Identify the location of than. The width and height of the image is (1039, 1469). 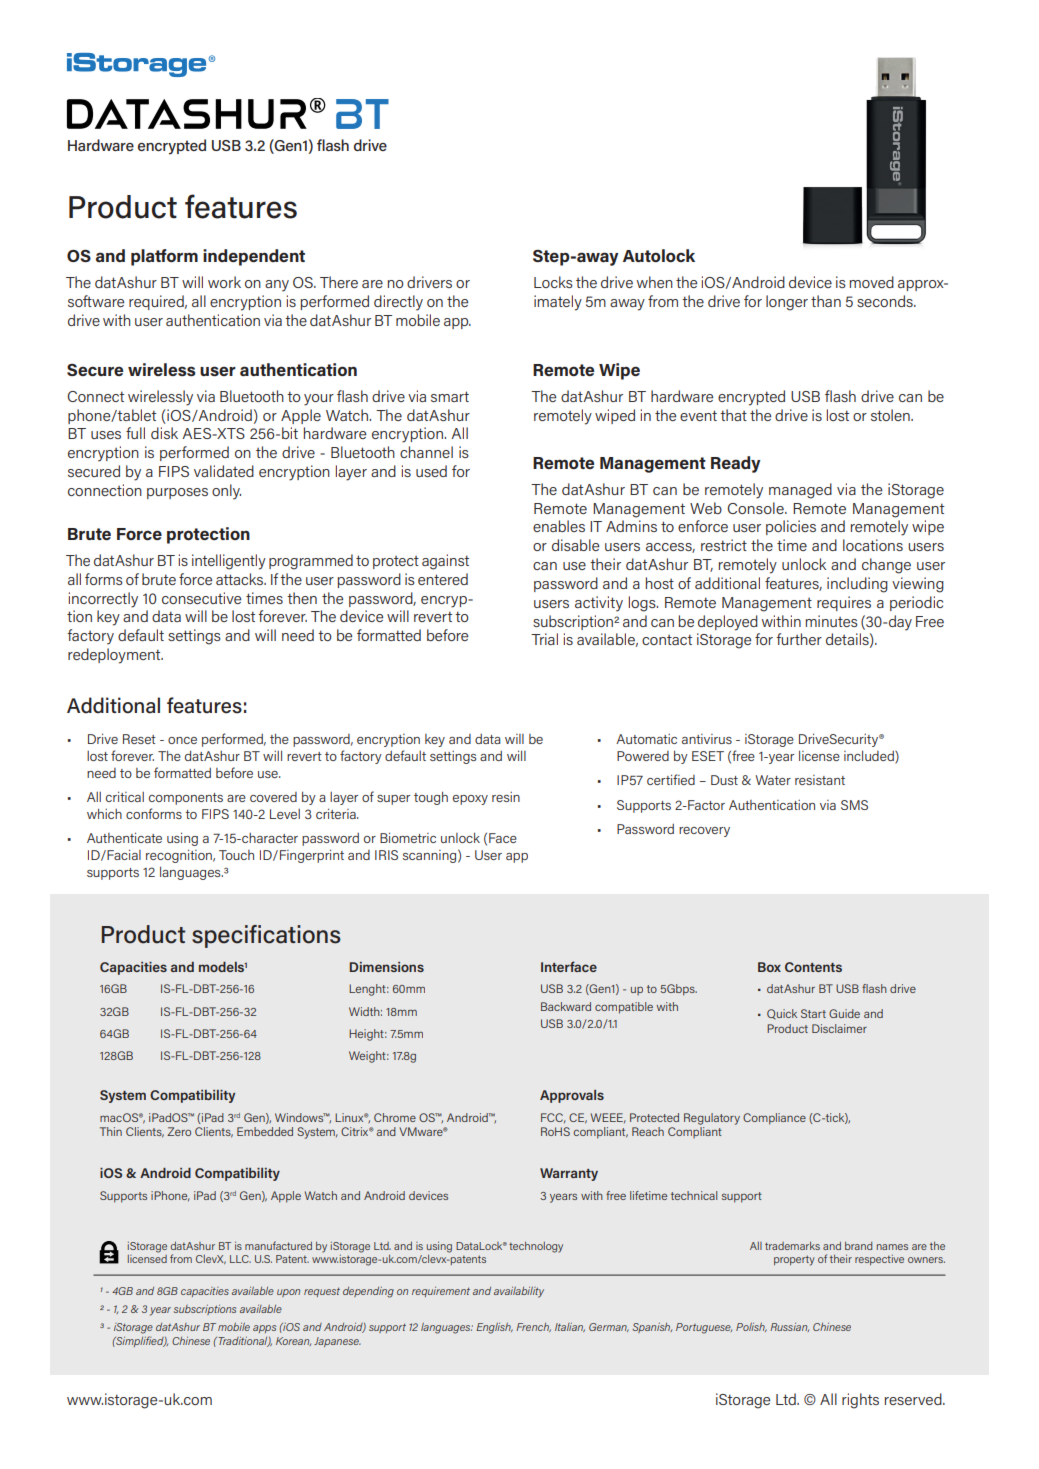
(826, 301).
